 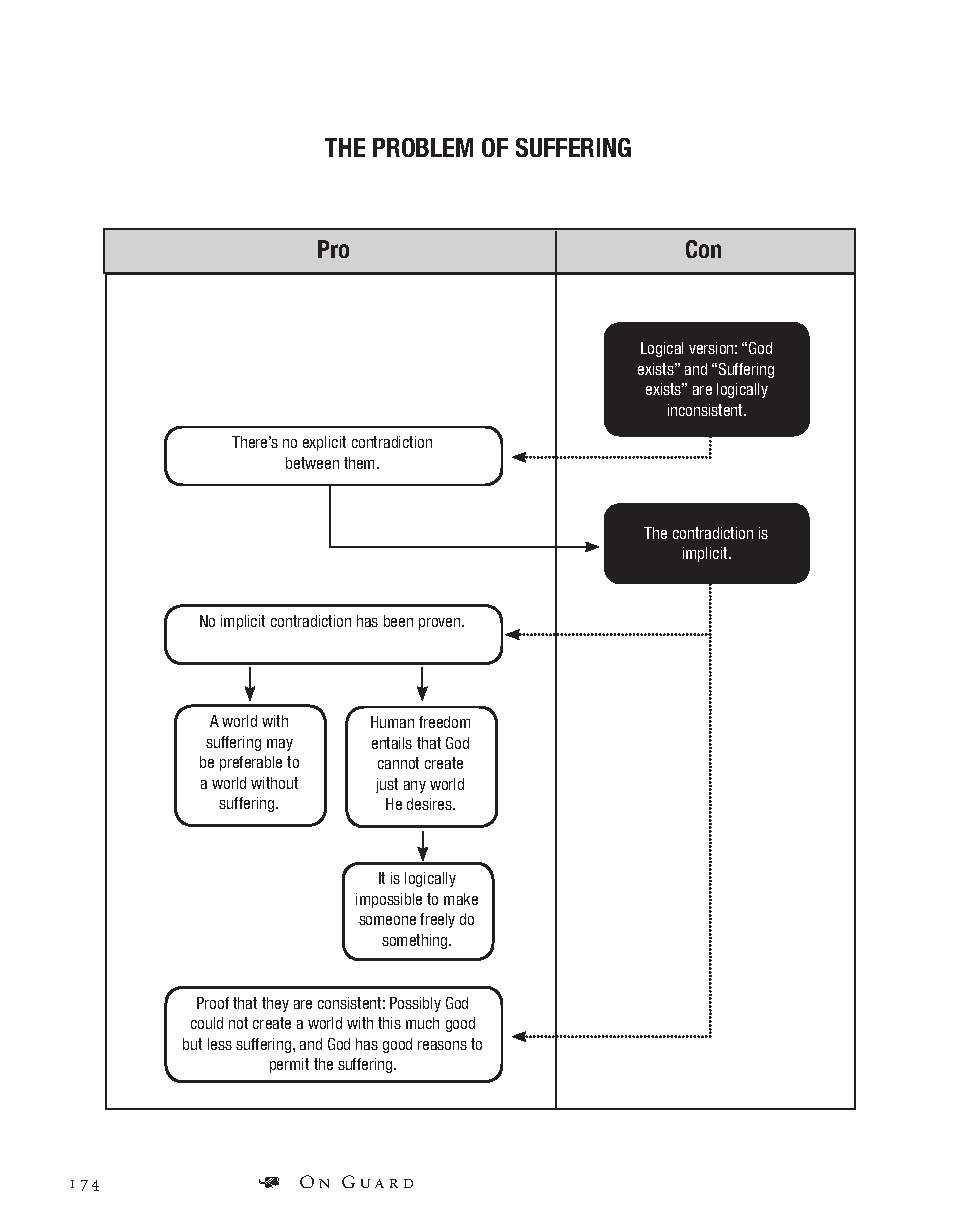 I want to click on preferable, so click(x=251, y=763).
